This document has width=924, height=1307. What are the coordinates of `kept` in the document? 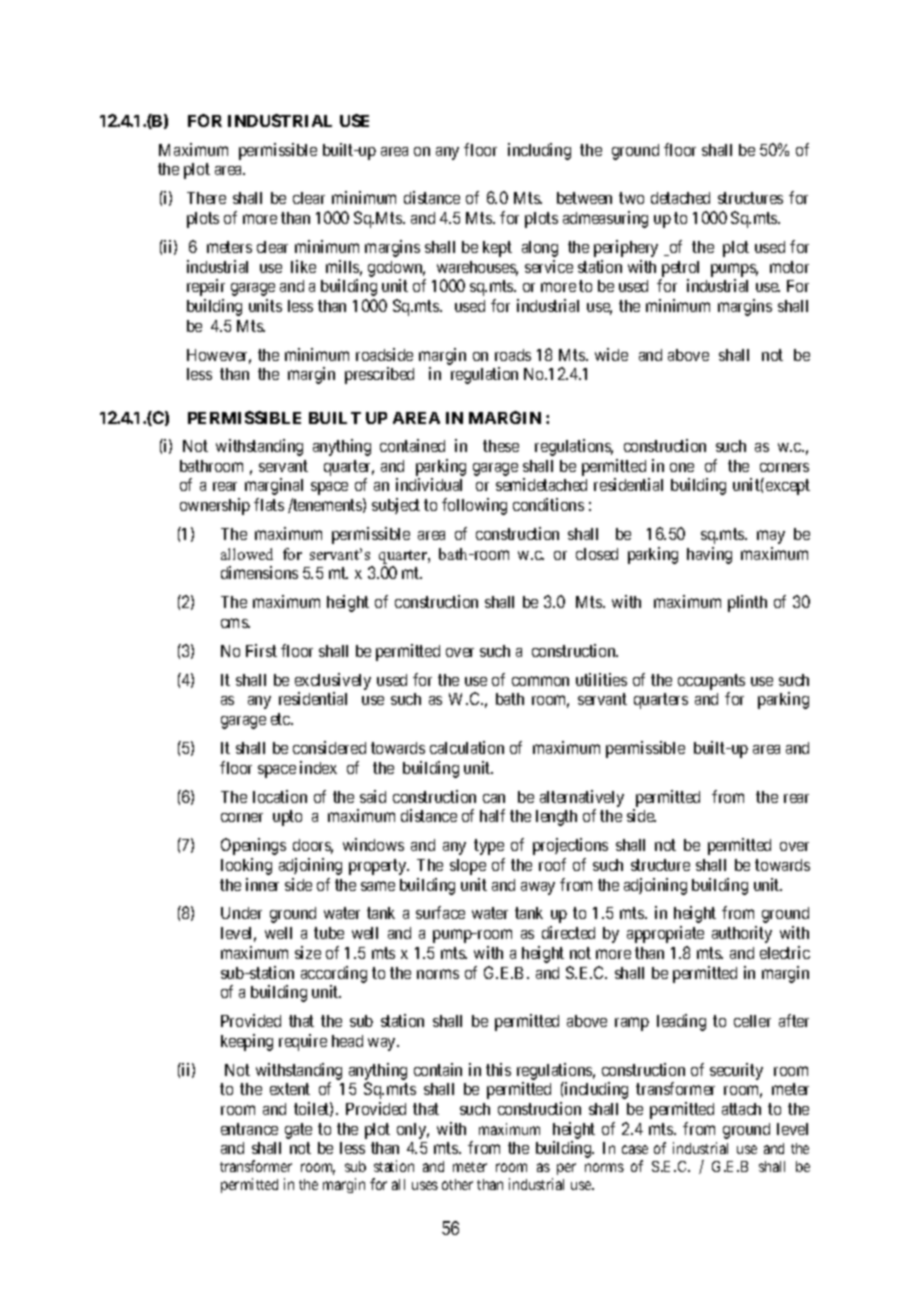 It's located at (497, 249).
